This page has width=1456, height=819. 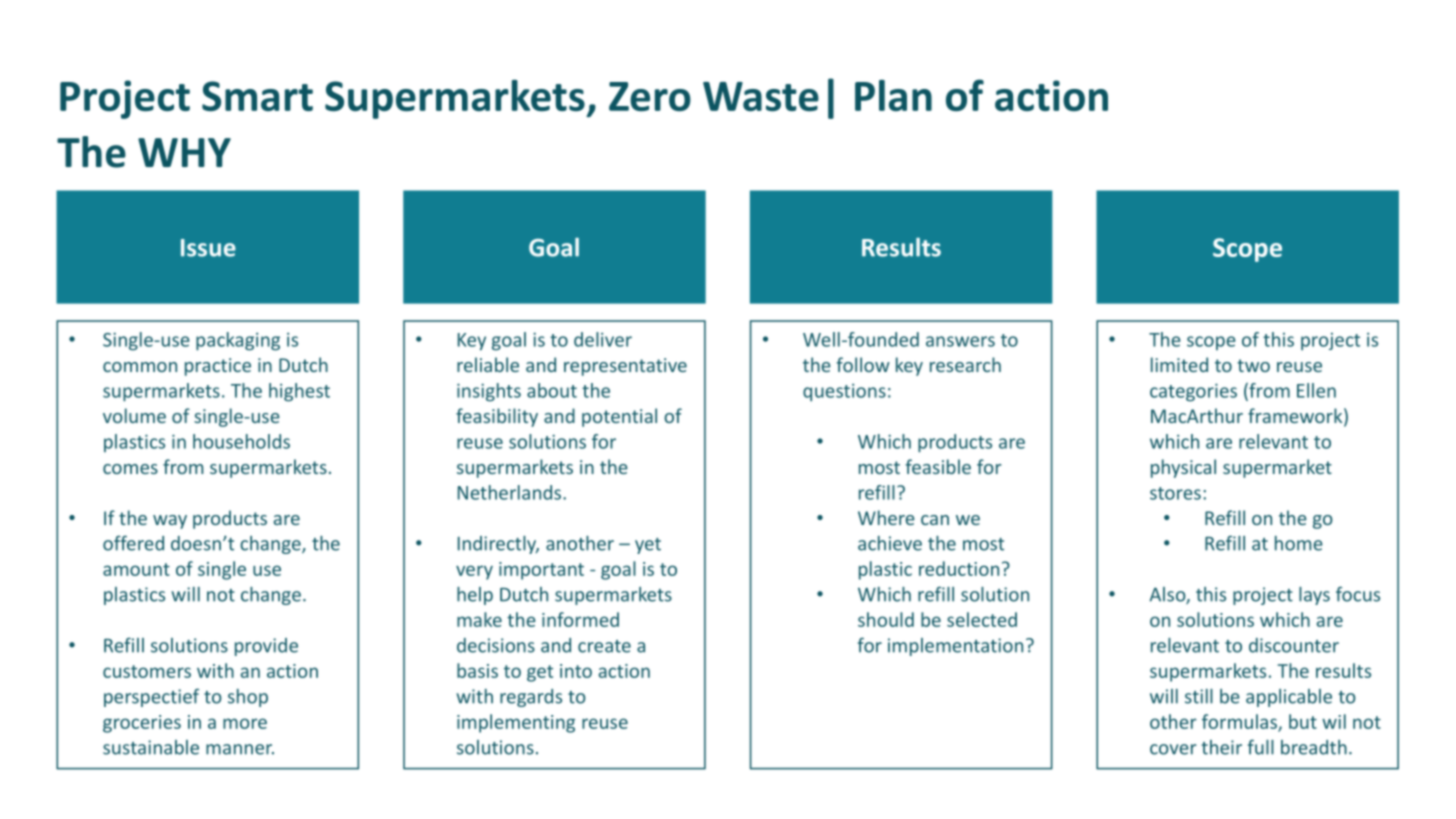 I want to click on Smart, so click(x=257, y=96).
